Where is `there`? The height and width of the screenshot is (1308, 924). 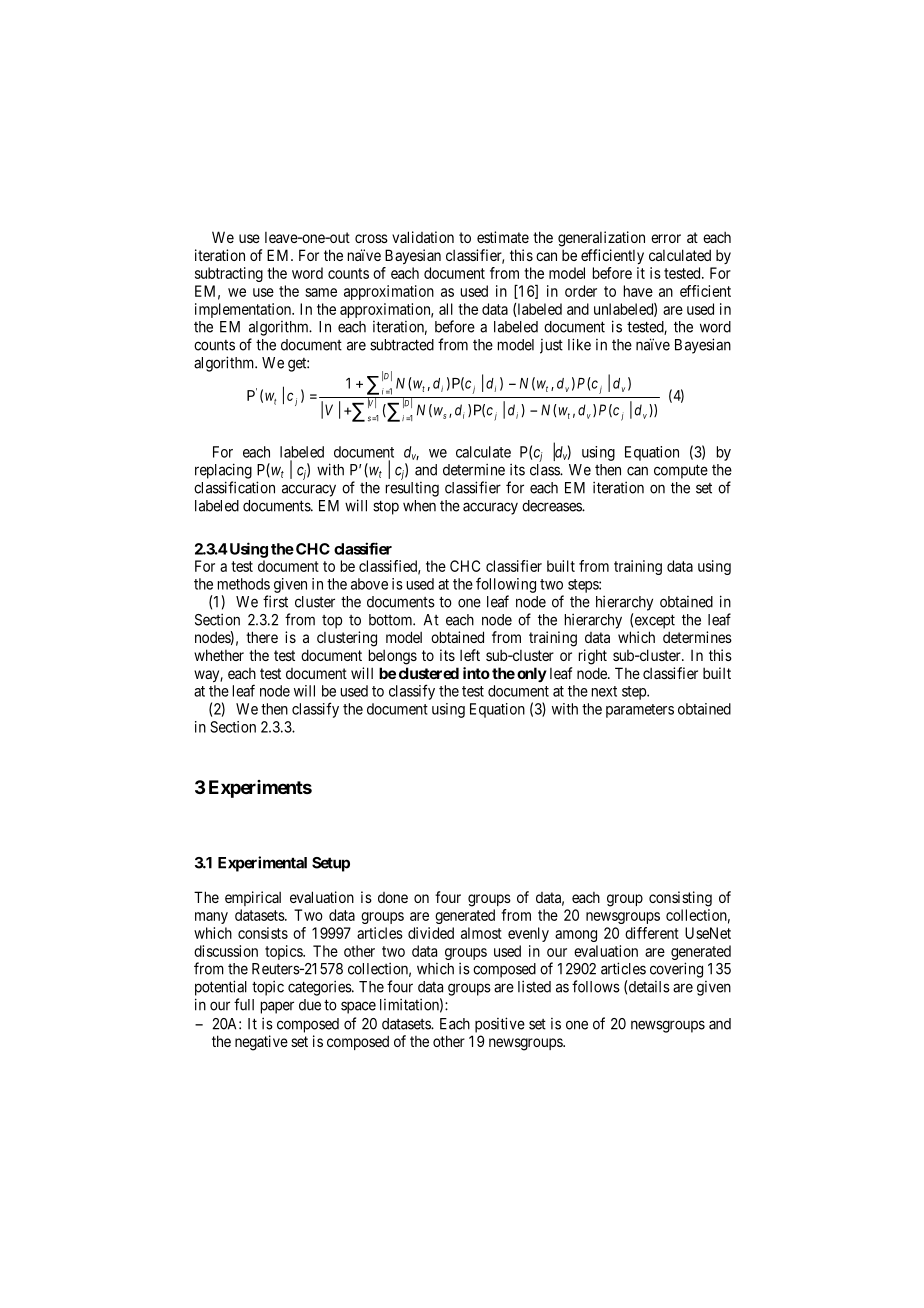
there is located at coordinates (262, 637).
